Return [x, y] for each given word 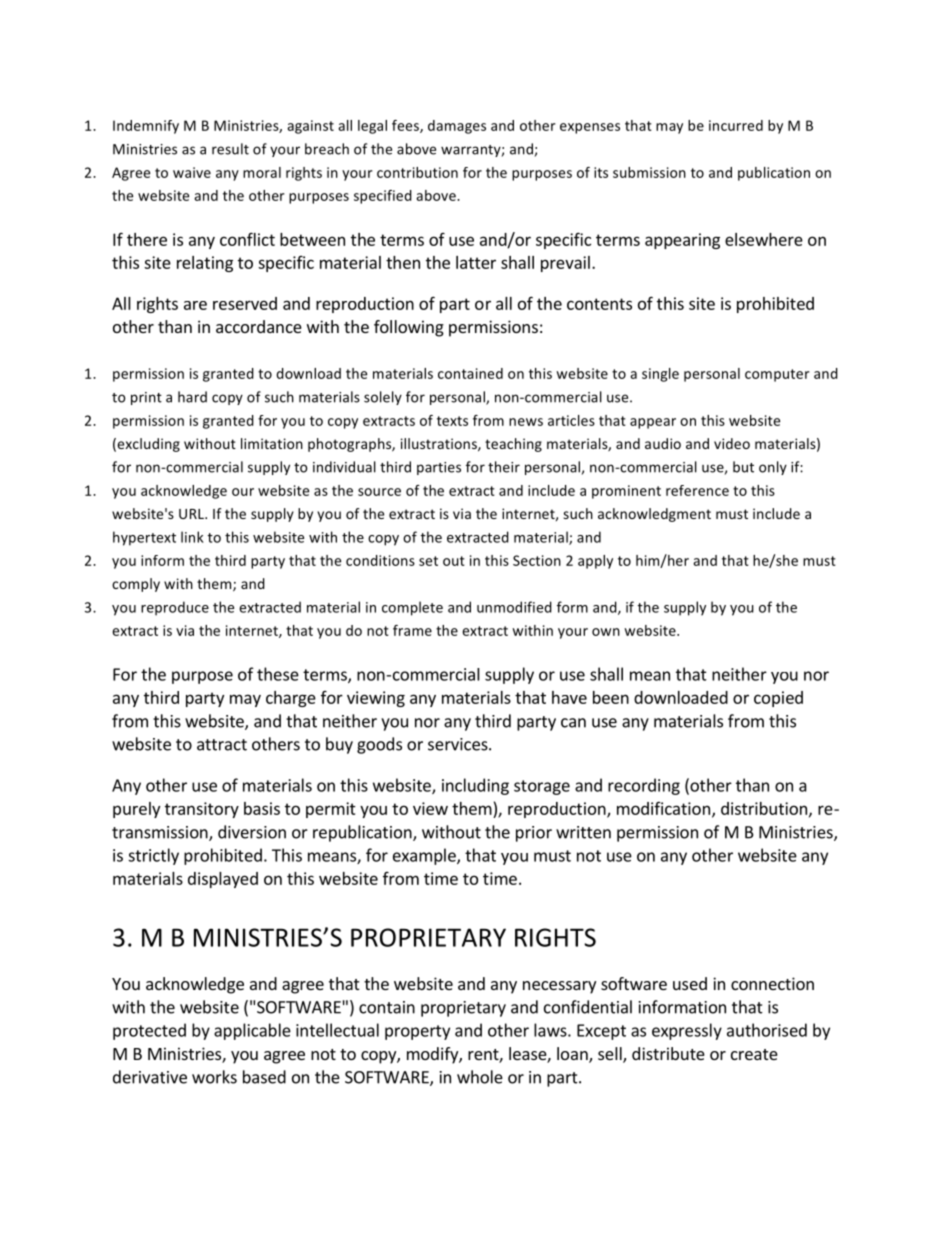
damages [457, 127]
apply [595, 562]
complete [412, 608]
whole [480, 1077]
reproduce [175, 608]
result [230, 149]
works [214, 1077]
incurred [736, 125]
